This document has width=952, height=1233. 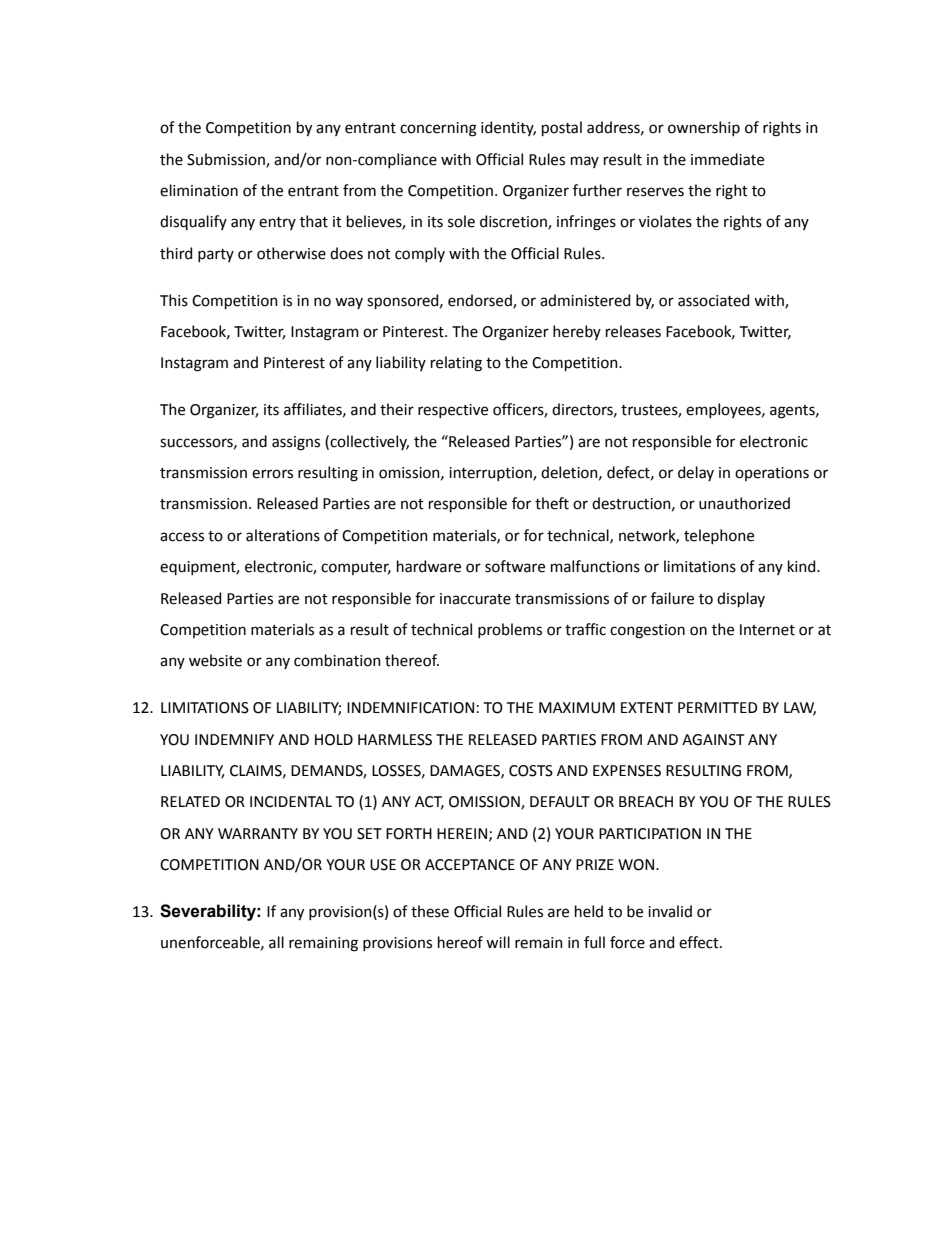 What do you see at coordinates (713, 740) in the document?
I see `AGAINST` at bounding box center [713, 740].
